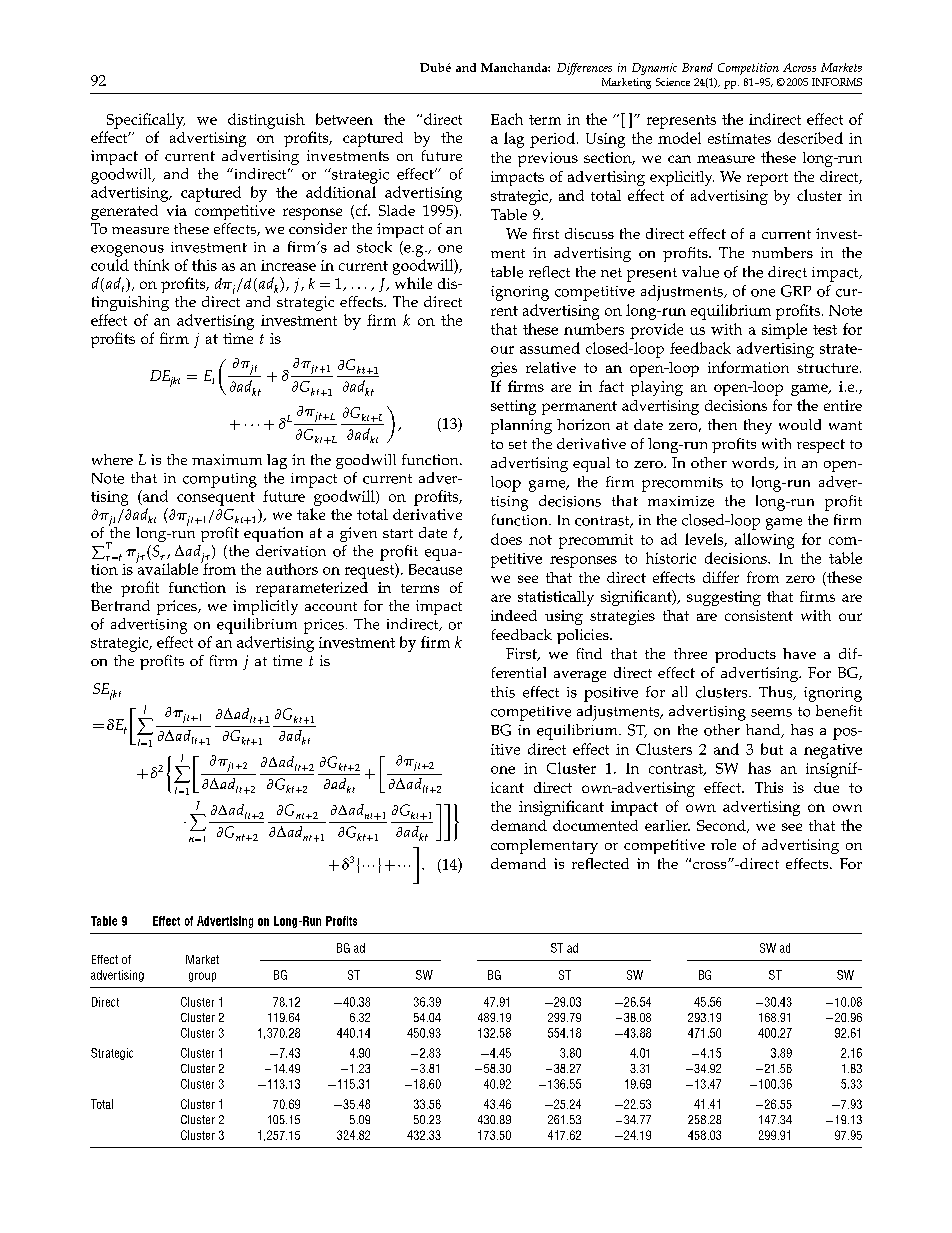 Image resolution: width=952 pixels, height=1233 pixels. What do you see at coordinates (772, 749) in the image?
I see `but` at bounding box center [772, 749].
